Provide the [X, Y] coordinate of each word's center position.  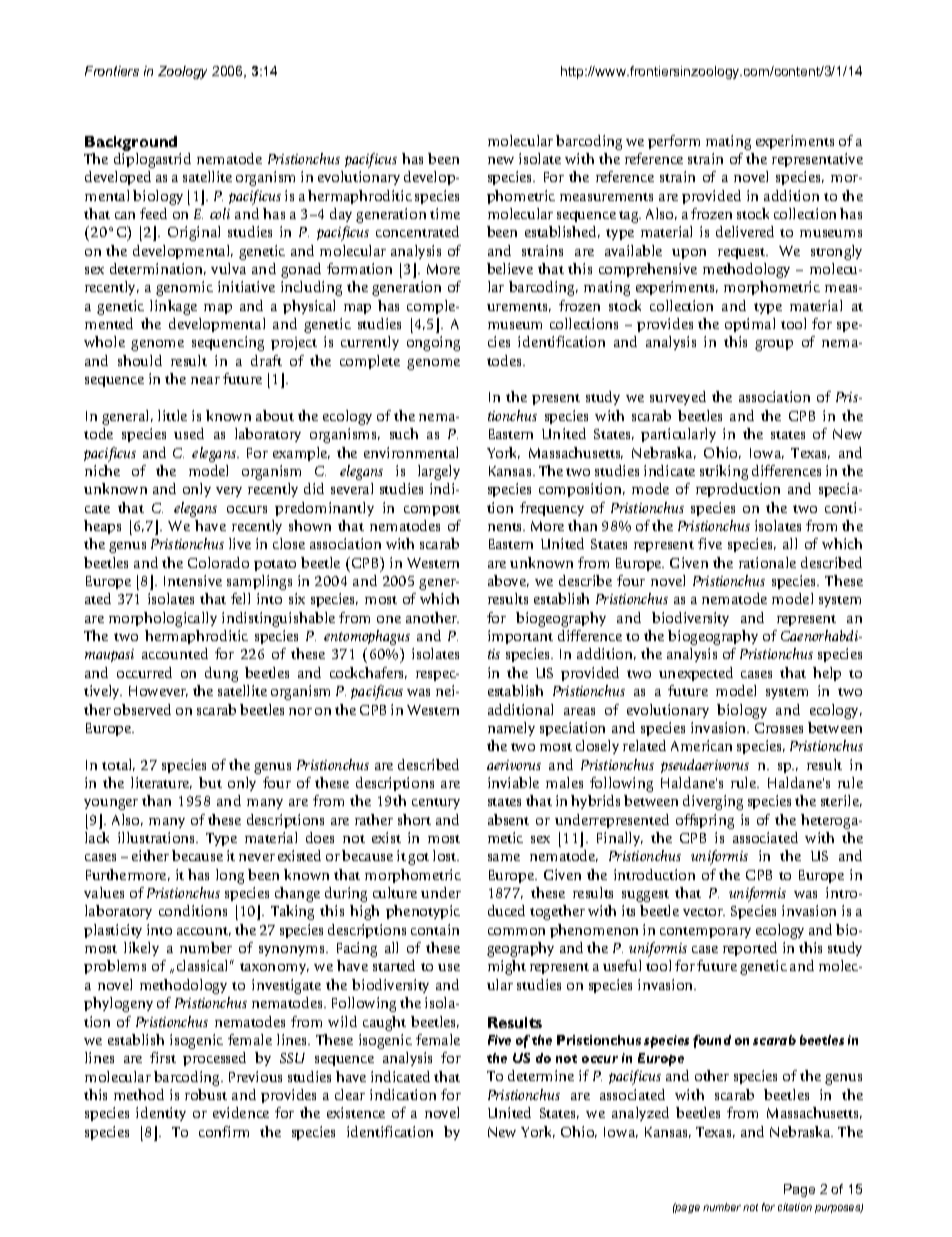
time [445, 213]
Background [131, 143]
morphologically [163, 619]
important [520, 637]
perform [674, 142]
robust [206, 1094]
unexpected [696, 674]
